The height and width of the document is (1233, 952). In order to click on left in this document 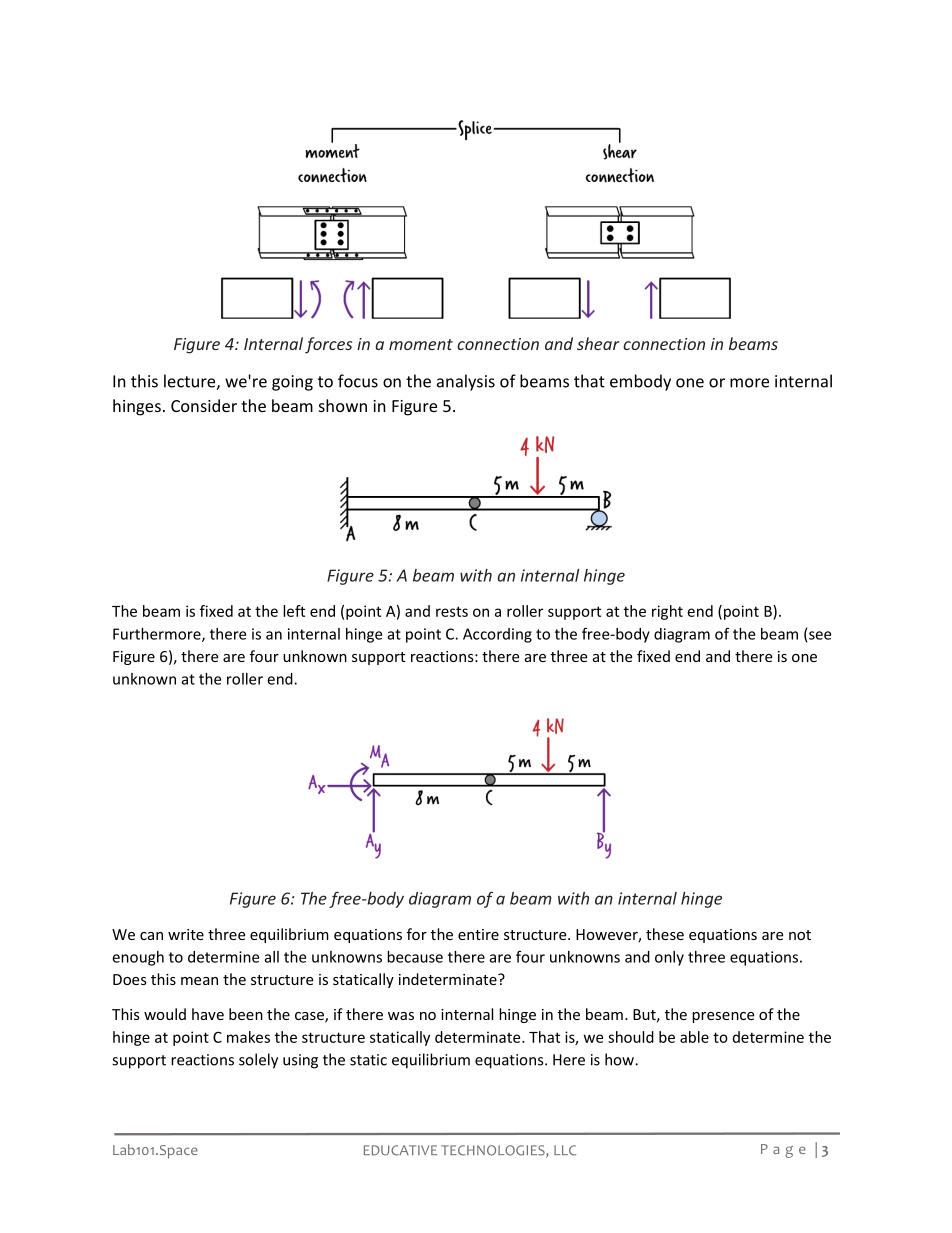, I will do `click(294, 611)`.
